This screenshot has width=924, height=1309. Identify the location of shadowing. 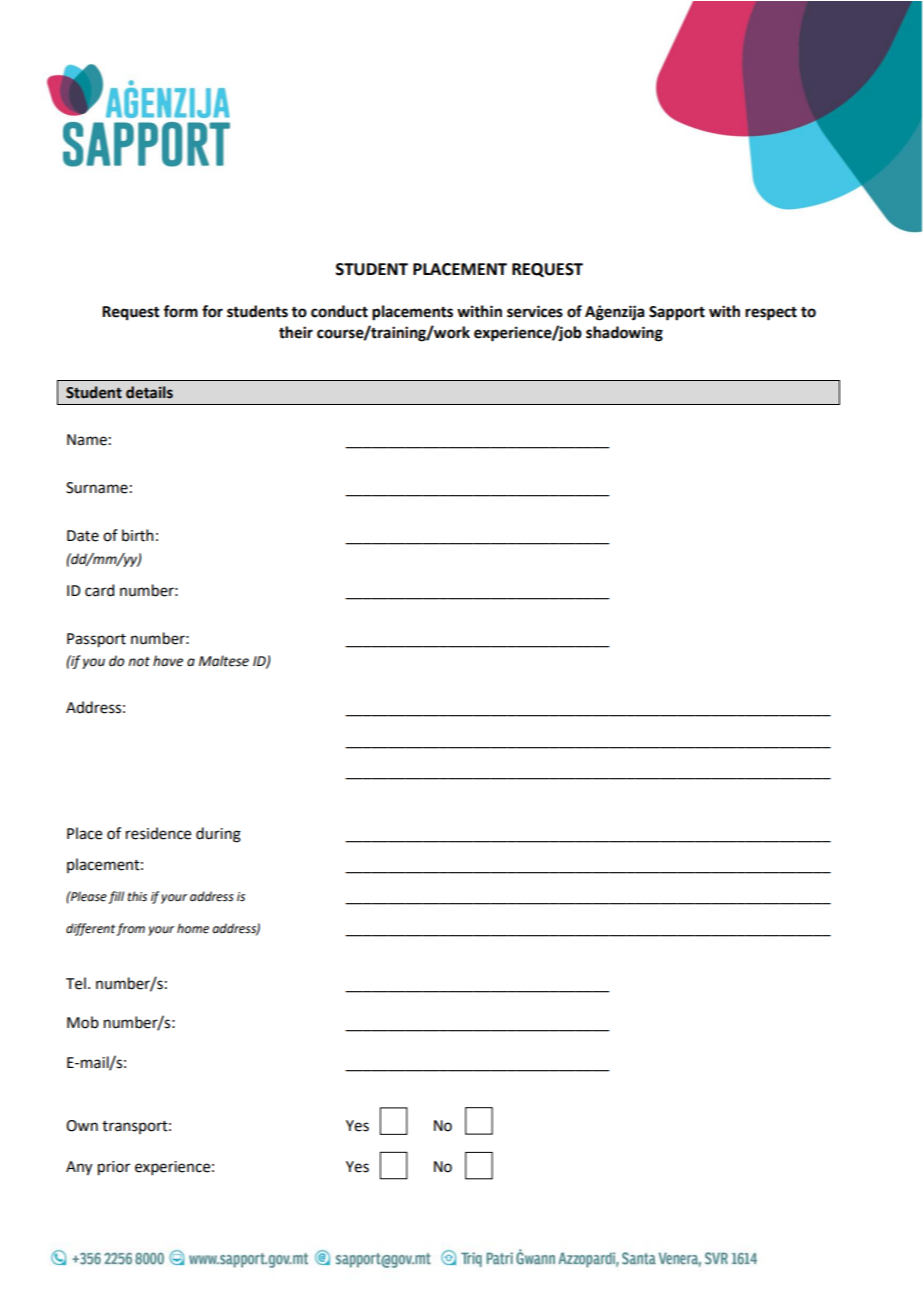
(624, 334).
